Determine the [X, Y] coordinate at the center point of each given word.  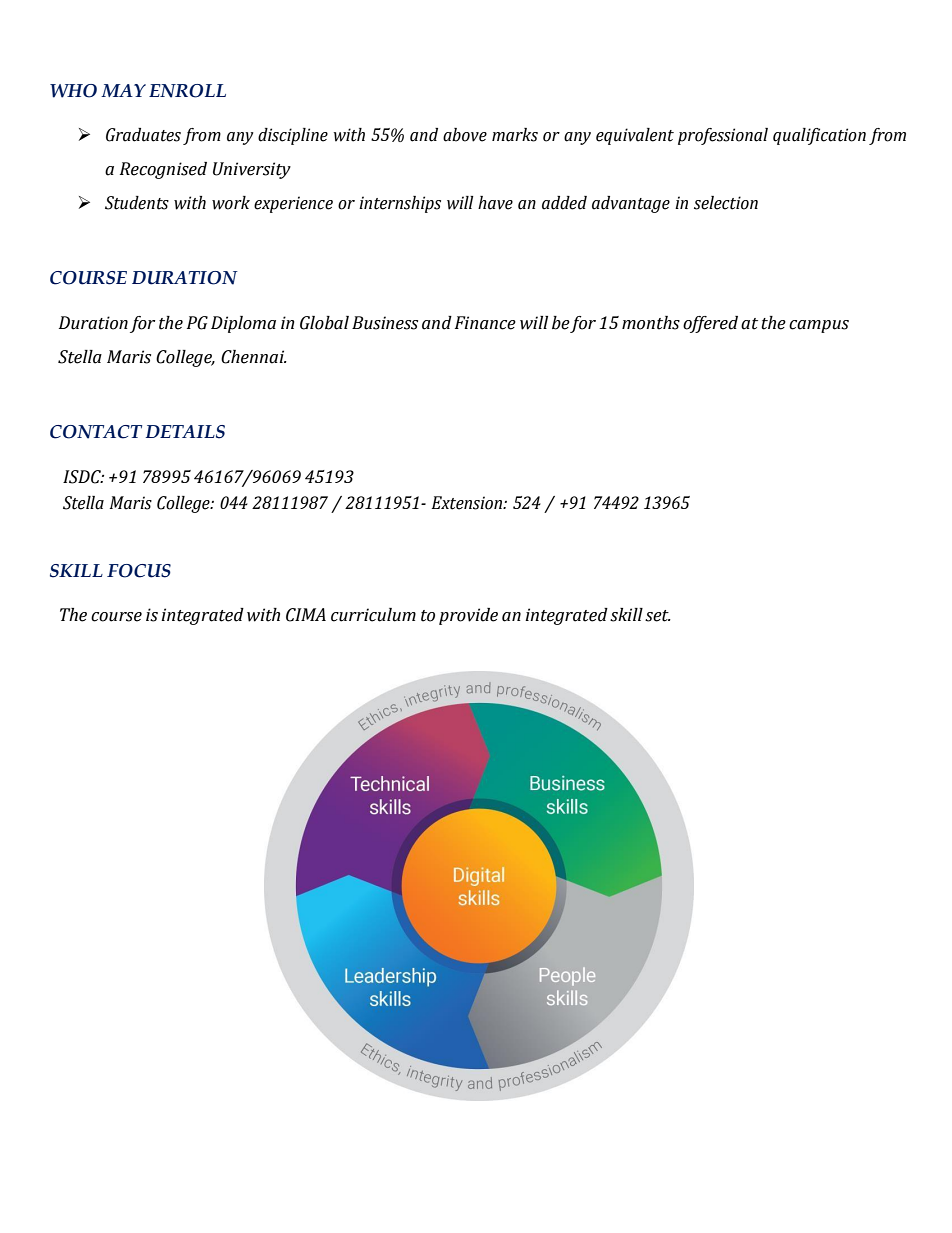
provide [468, 616]
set [658, 616]
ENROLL [187, 91]
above [465, 135]
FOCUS [139, 571]
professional [723, 136]
